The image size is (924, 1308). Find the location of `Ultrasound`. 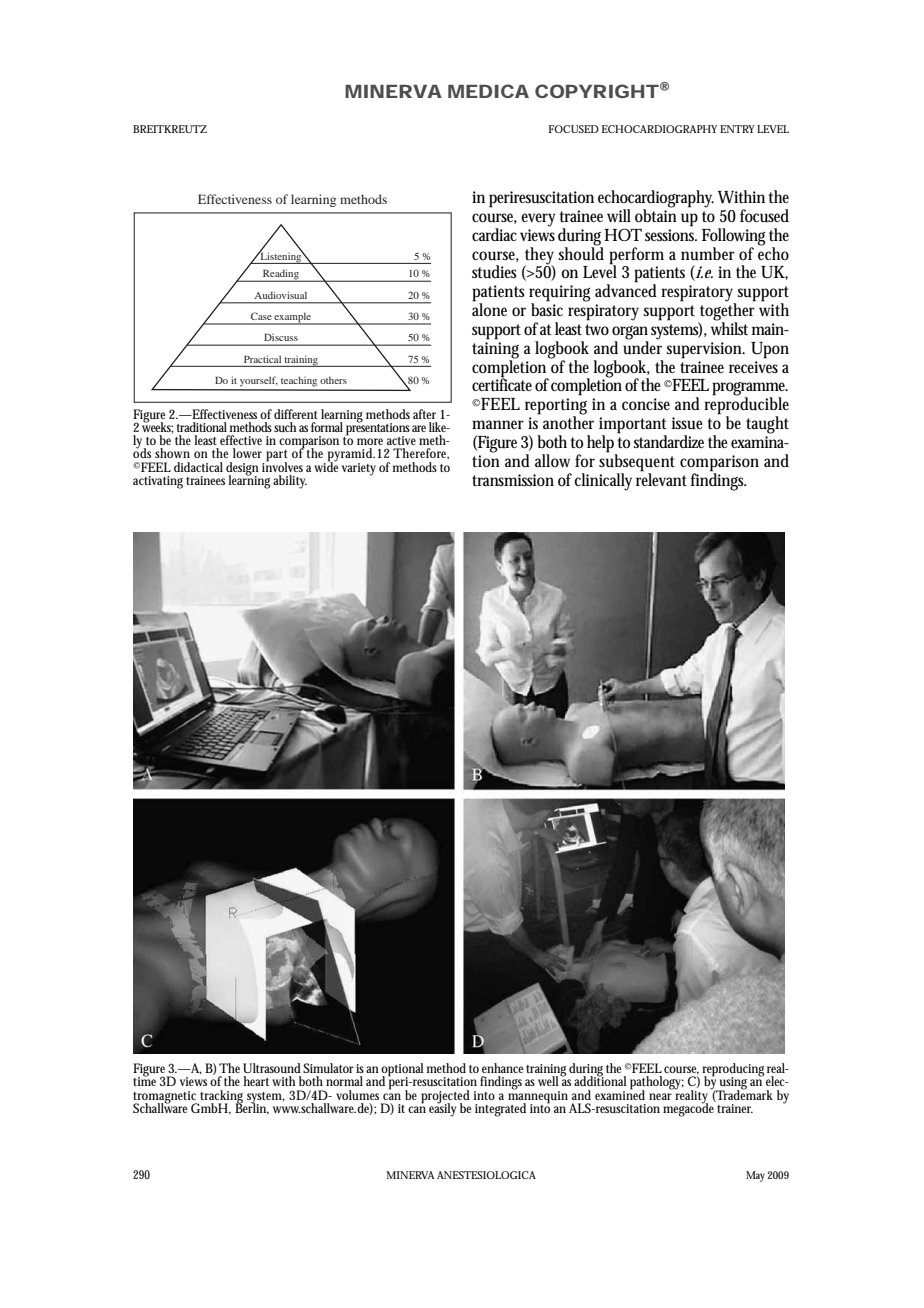

Ultrasound is located at coordinates (272, 1068).
